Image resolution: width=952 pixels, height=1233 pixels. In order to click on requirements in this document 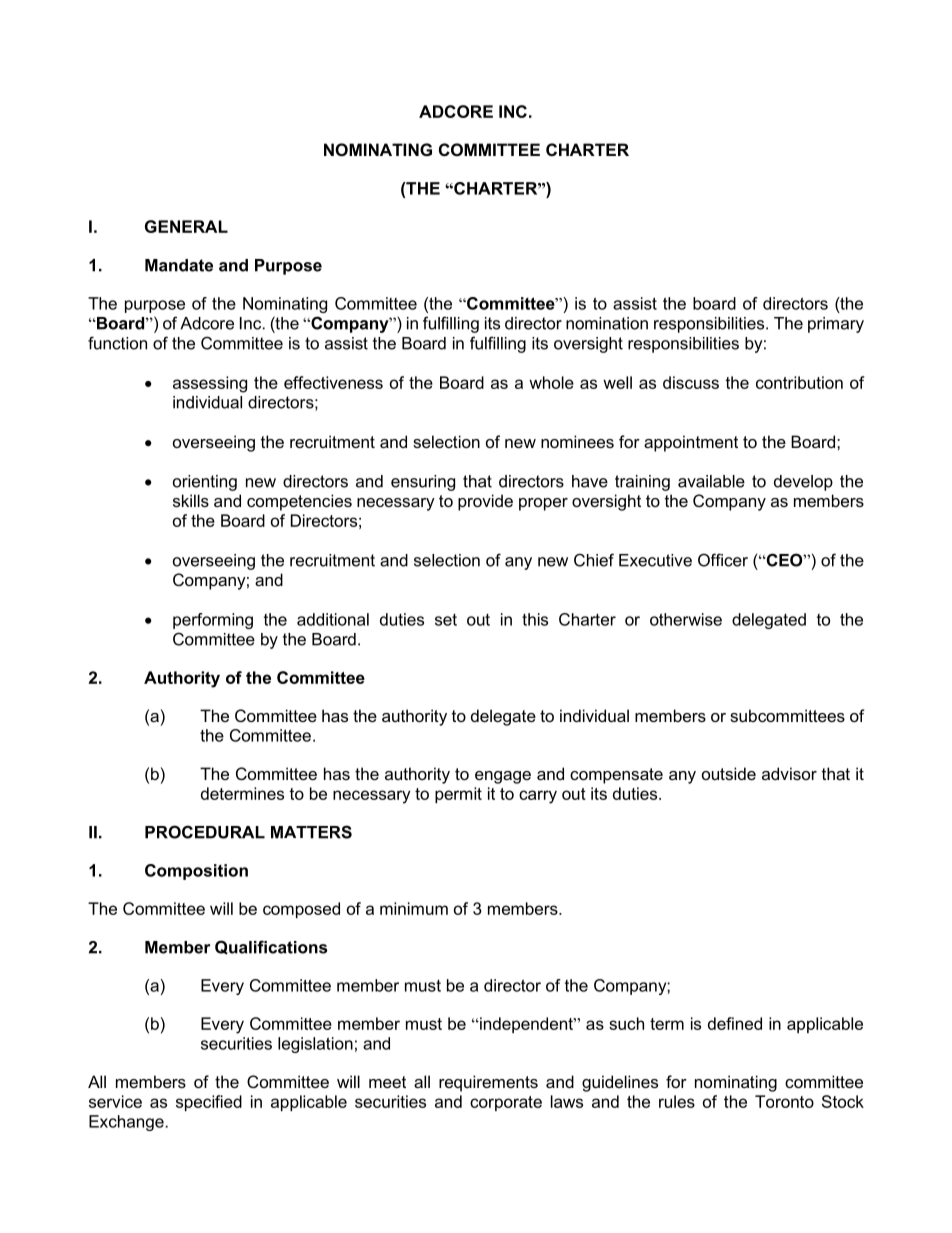, I will do `click(488, 1083)`.
